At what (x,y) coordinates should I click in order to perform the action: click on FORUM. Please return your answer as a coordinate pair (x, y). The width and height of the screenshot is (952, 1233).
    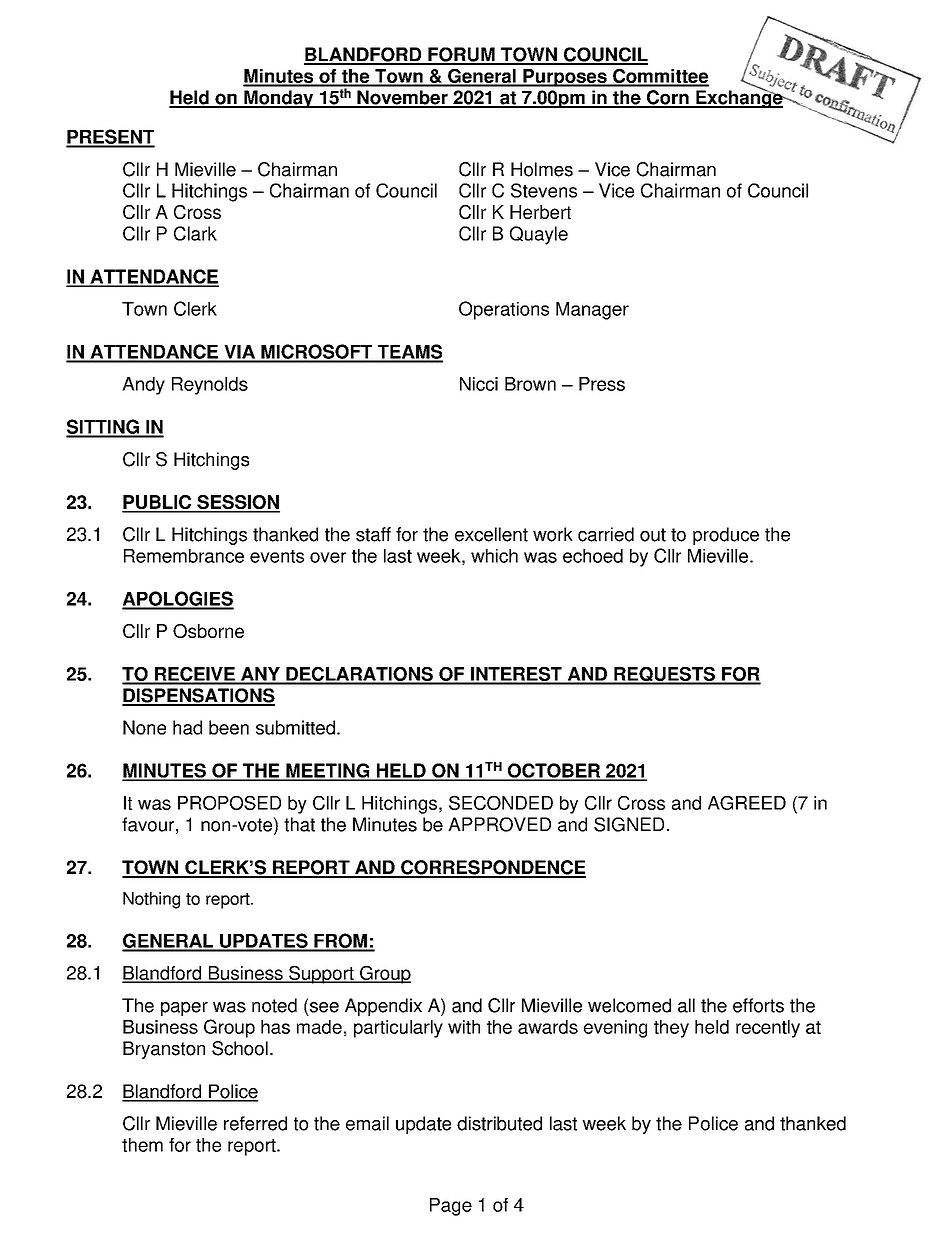
    Looking at the image, I should click on (461, 55).
